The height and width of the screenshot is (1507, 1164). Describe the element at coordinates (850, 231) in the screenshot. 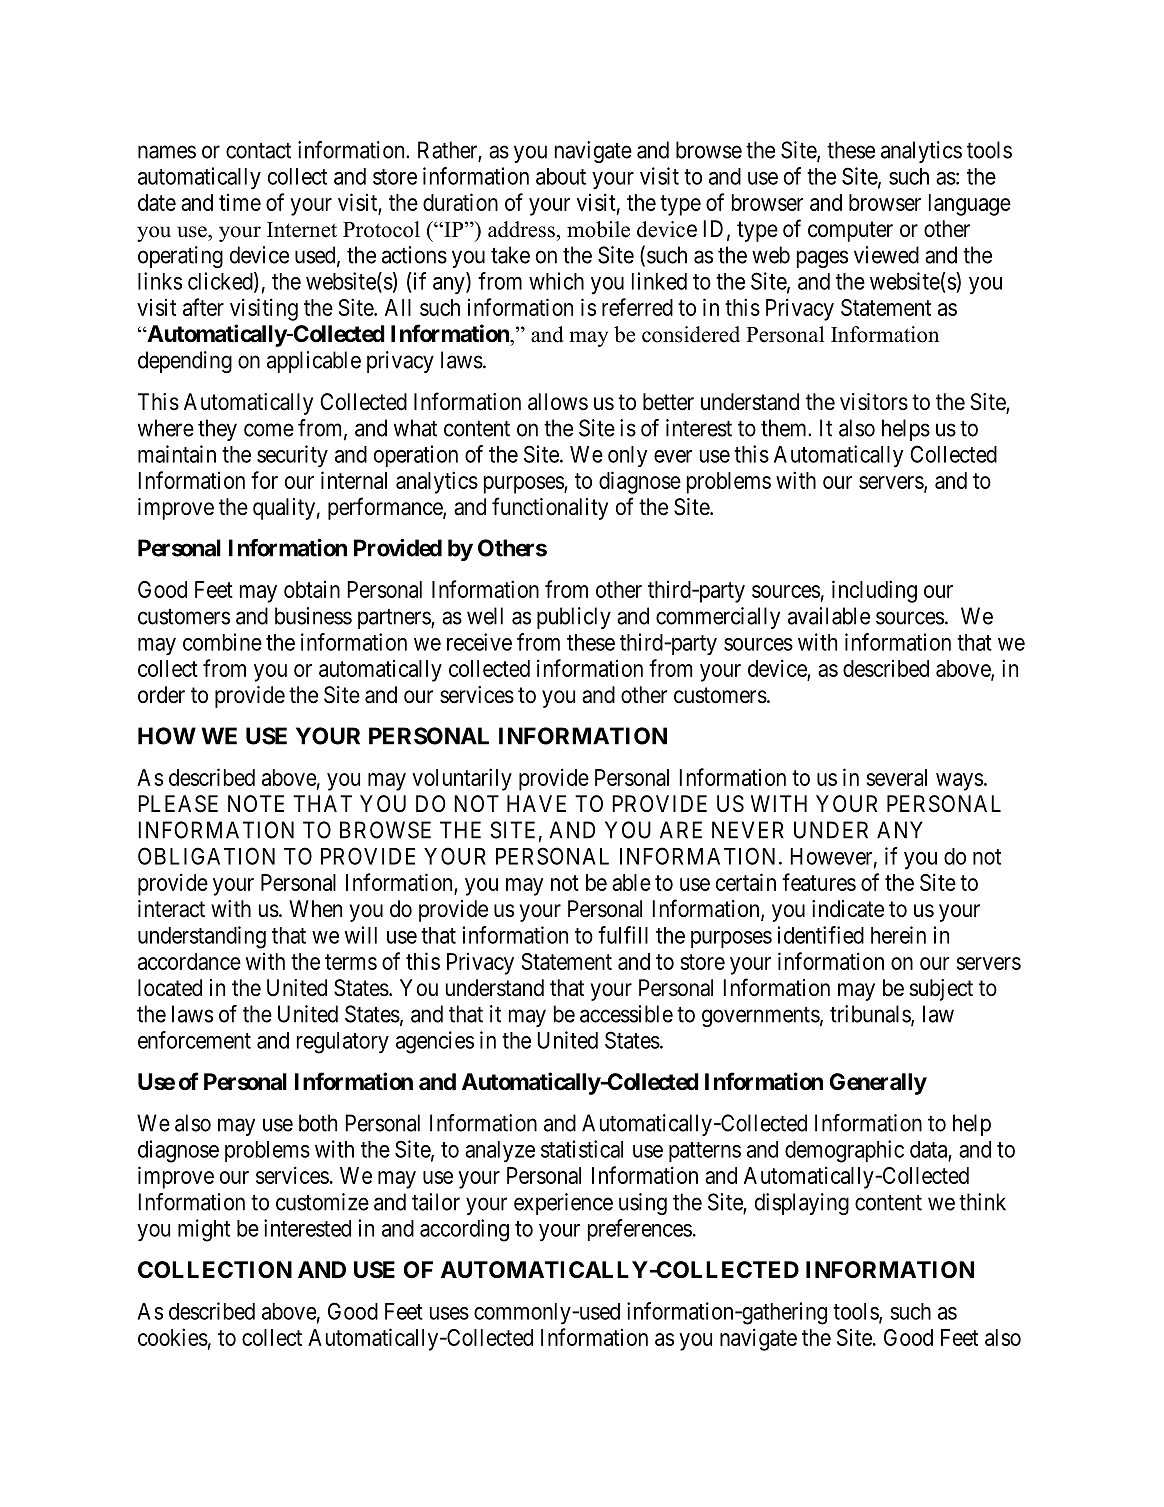

I see `computer` at that location.
